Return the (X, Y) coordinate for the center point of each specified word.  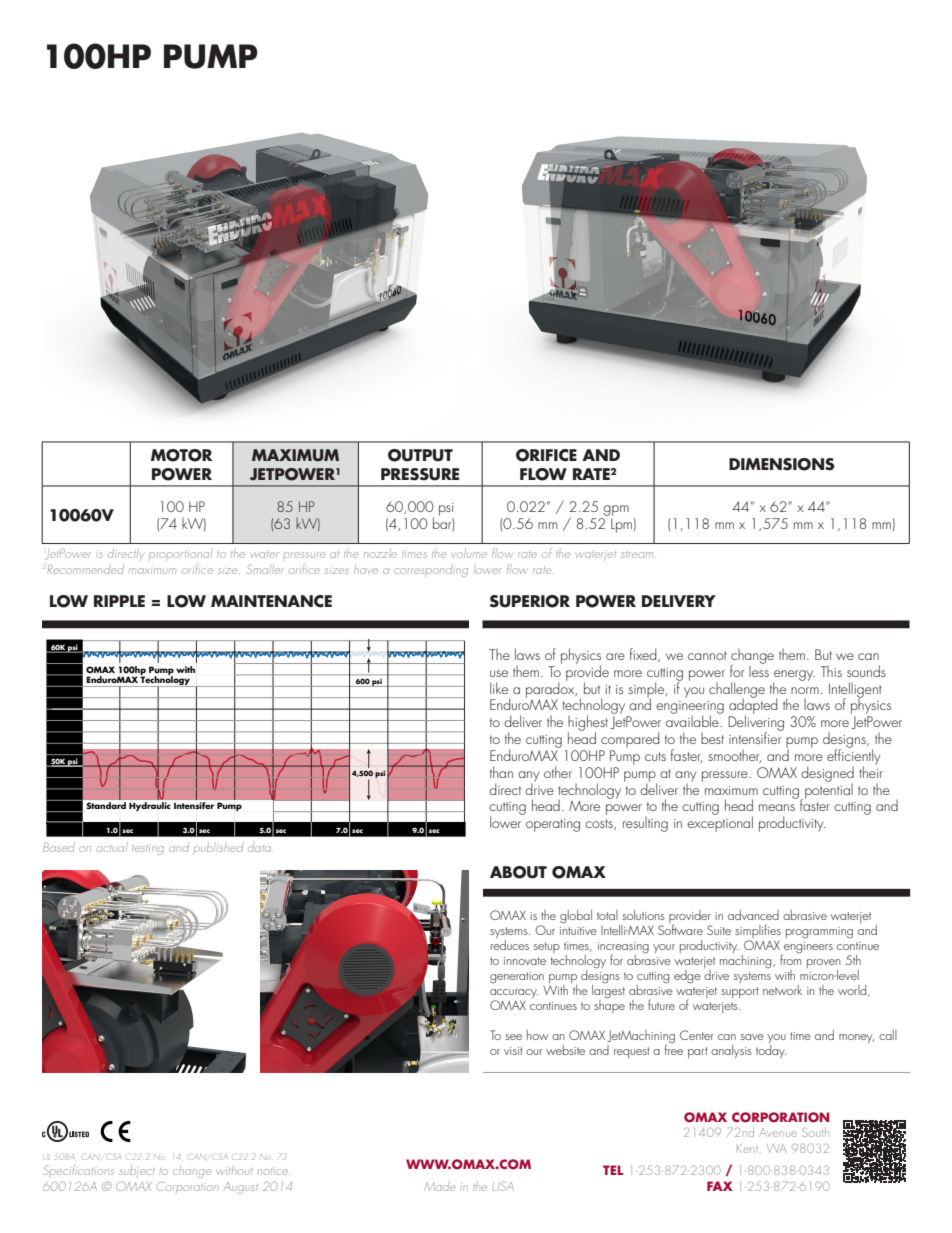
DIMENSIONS (781, 464)
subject (137, 1171)
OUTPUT (420, 455)
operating (553, 825)
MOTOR (181, 455)
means (777, 807)
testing (148, 849)
